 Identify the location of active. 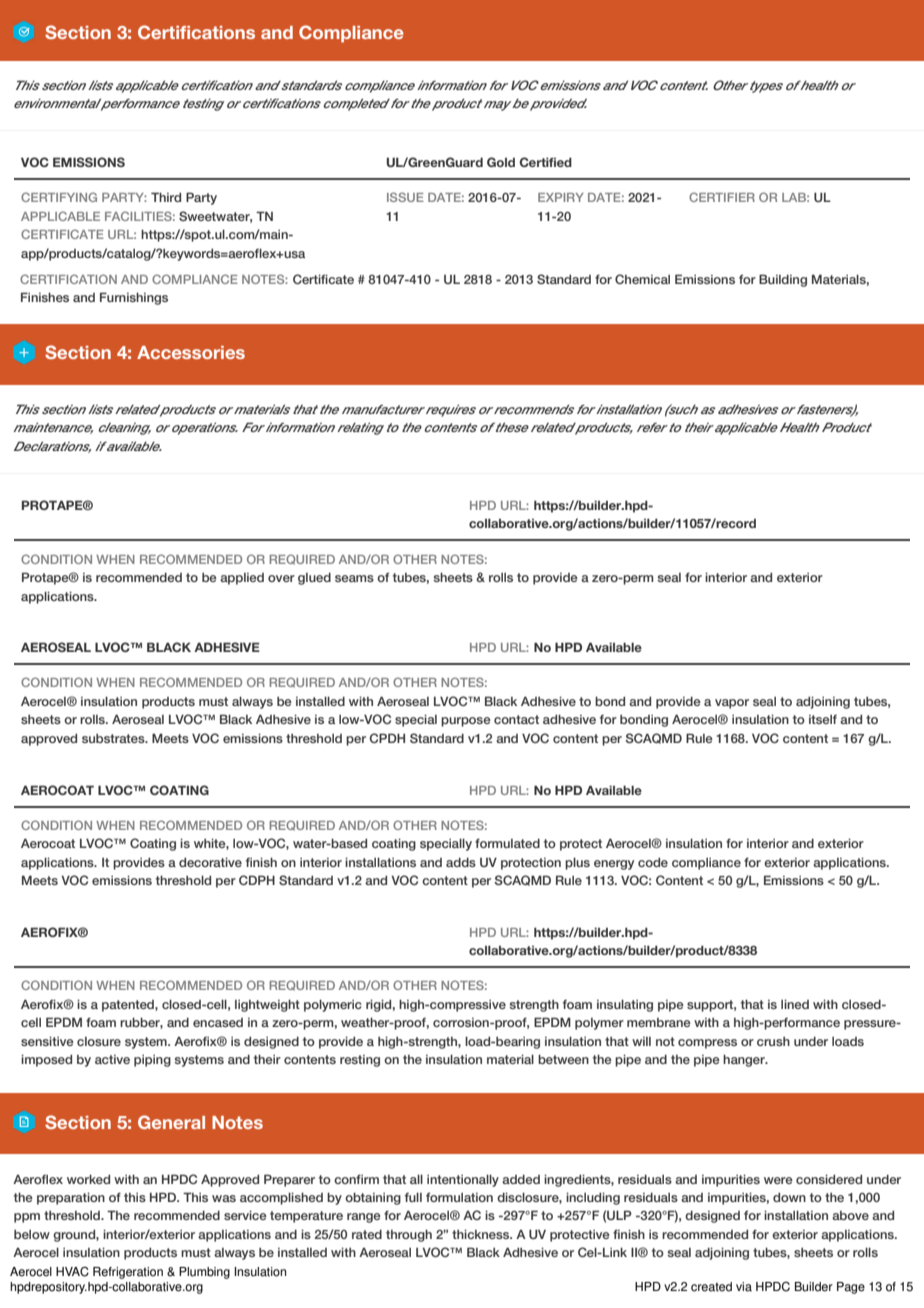
(112, 1059).
